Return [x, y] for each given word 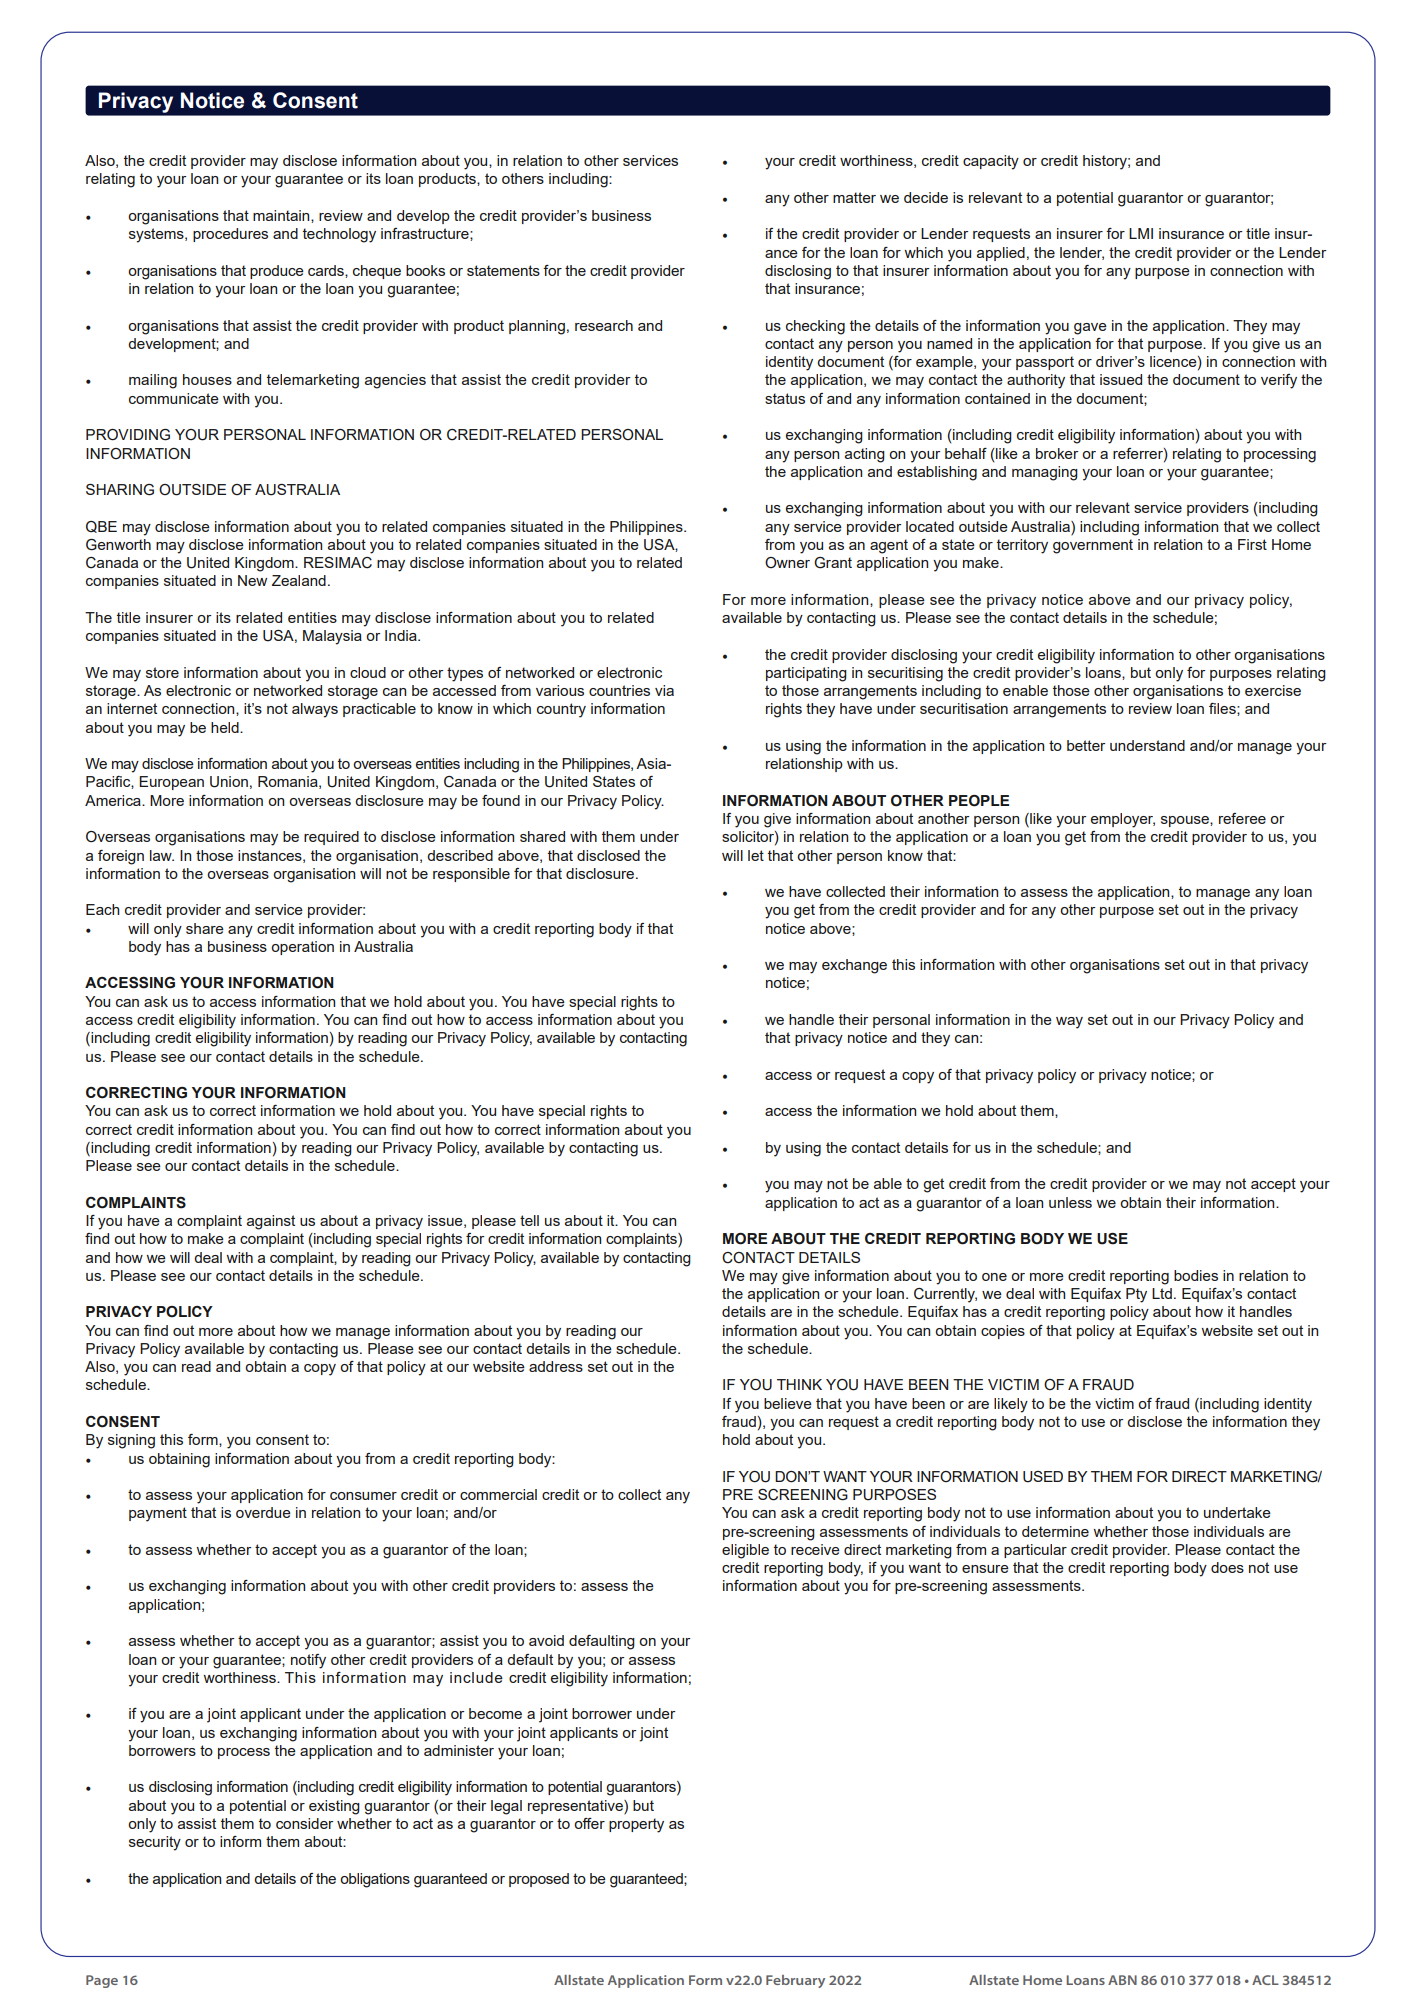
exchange [854, 966]
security [155, 1843]
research [604, 325]
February [795, 1981]
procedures [230, 235]
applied [1001, 254]
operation [302, 948]
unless [1070, 1202]
